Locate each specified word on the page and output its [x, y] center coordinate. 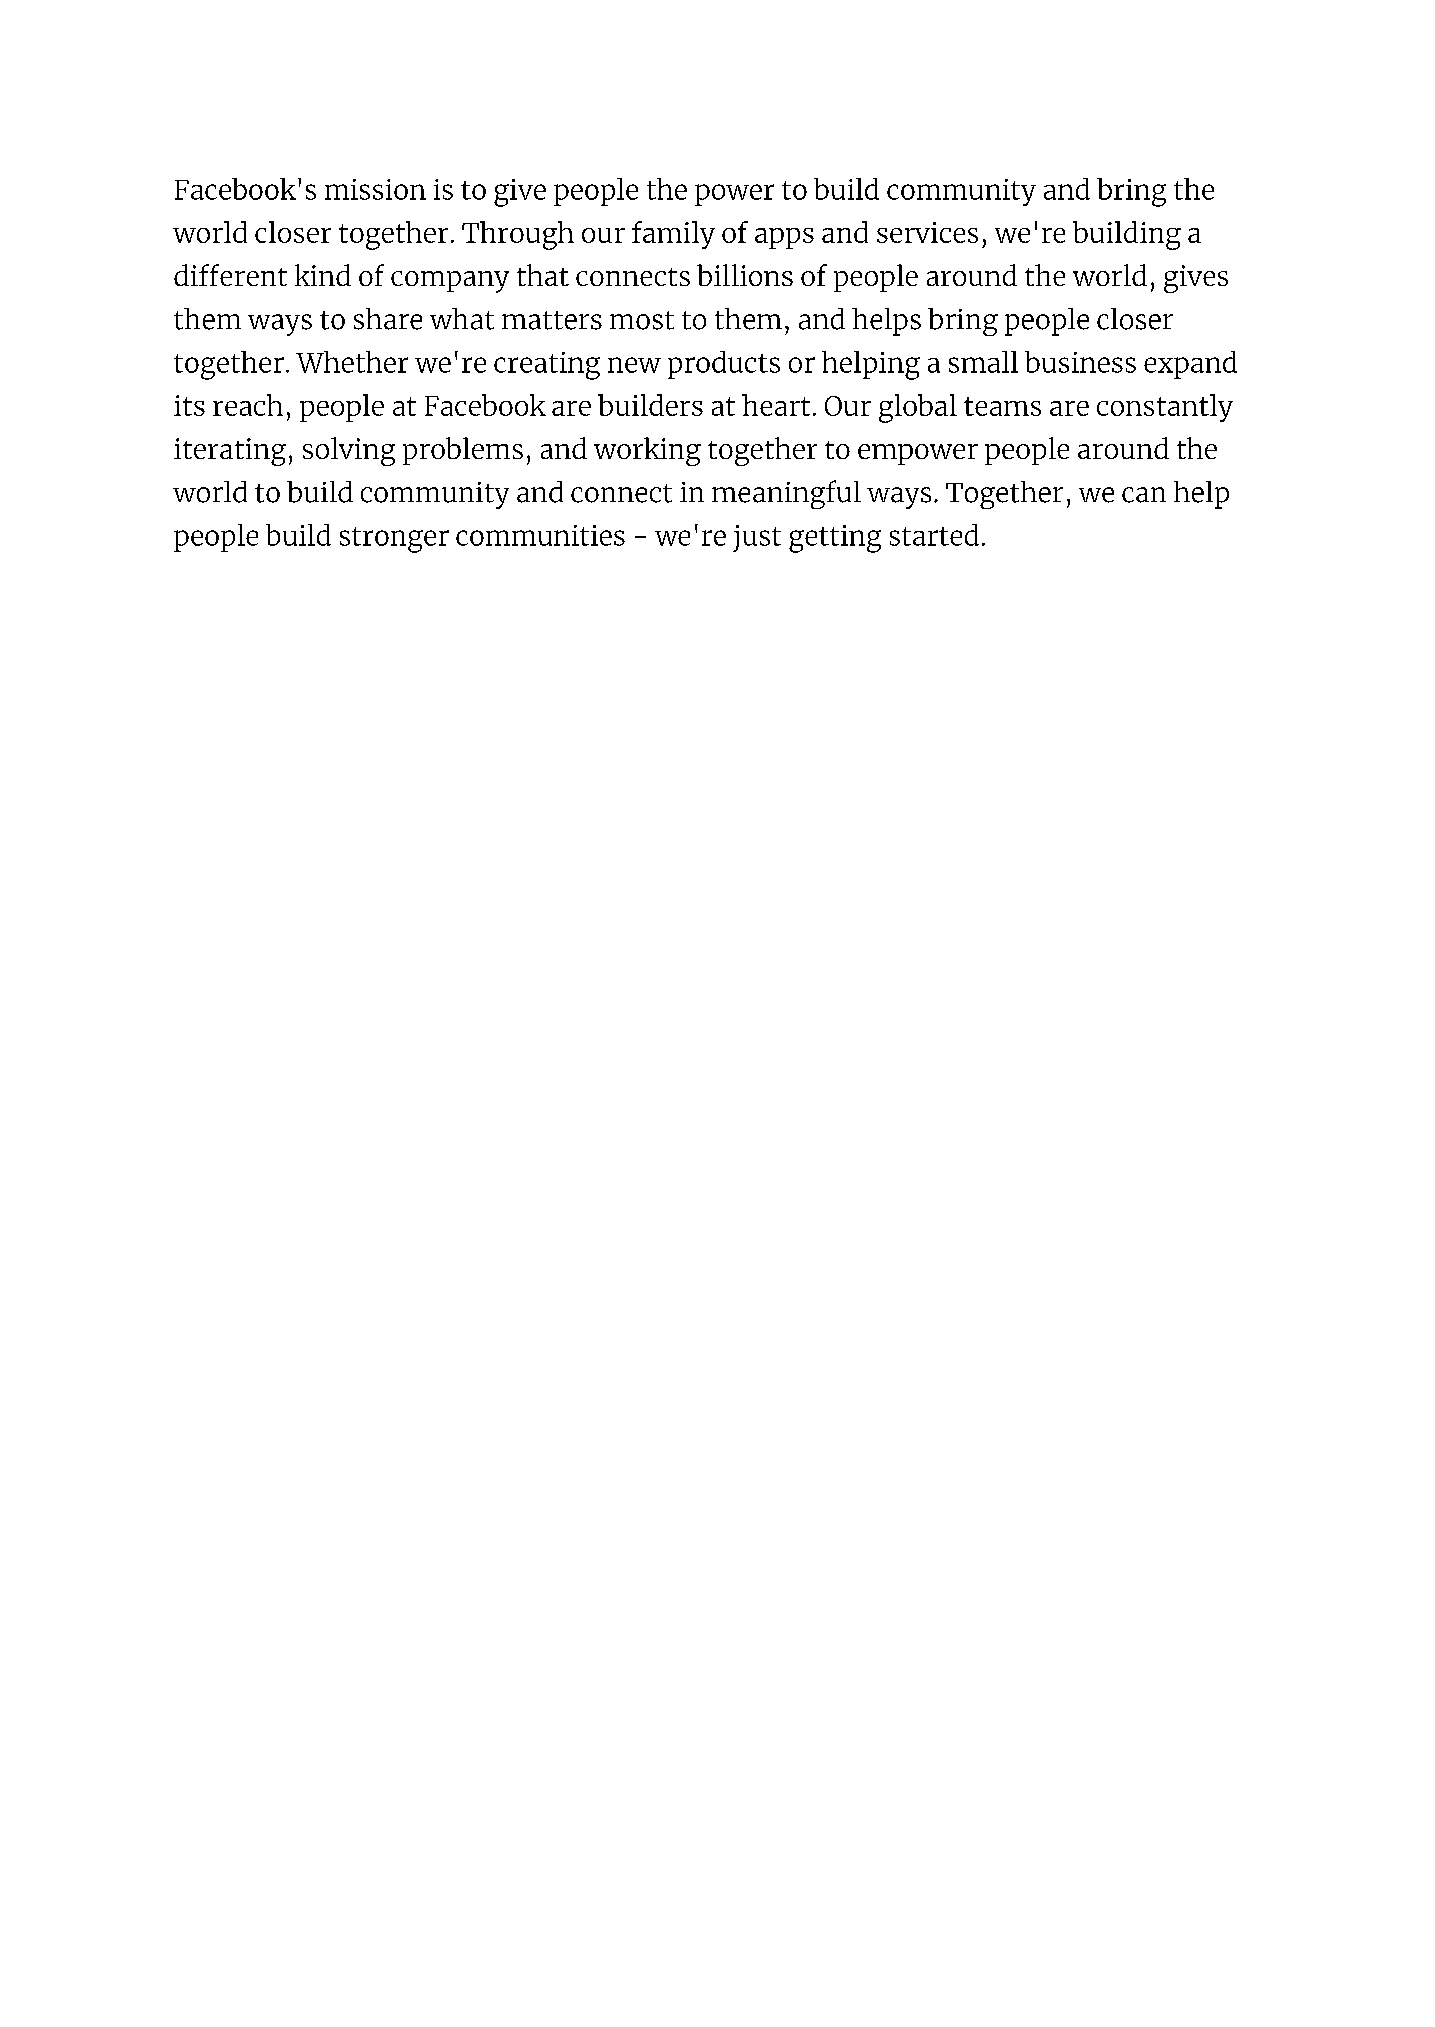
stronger [394, 540]
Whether [352, 362]
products [724, 365]
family [673, 235]
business [1080, 362]
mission [375, 189]
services [927, 232]
